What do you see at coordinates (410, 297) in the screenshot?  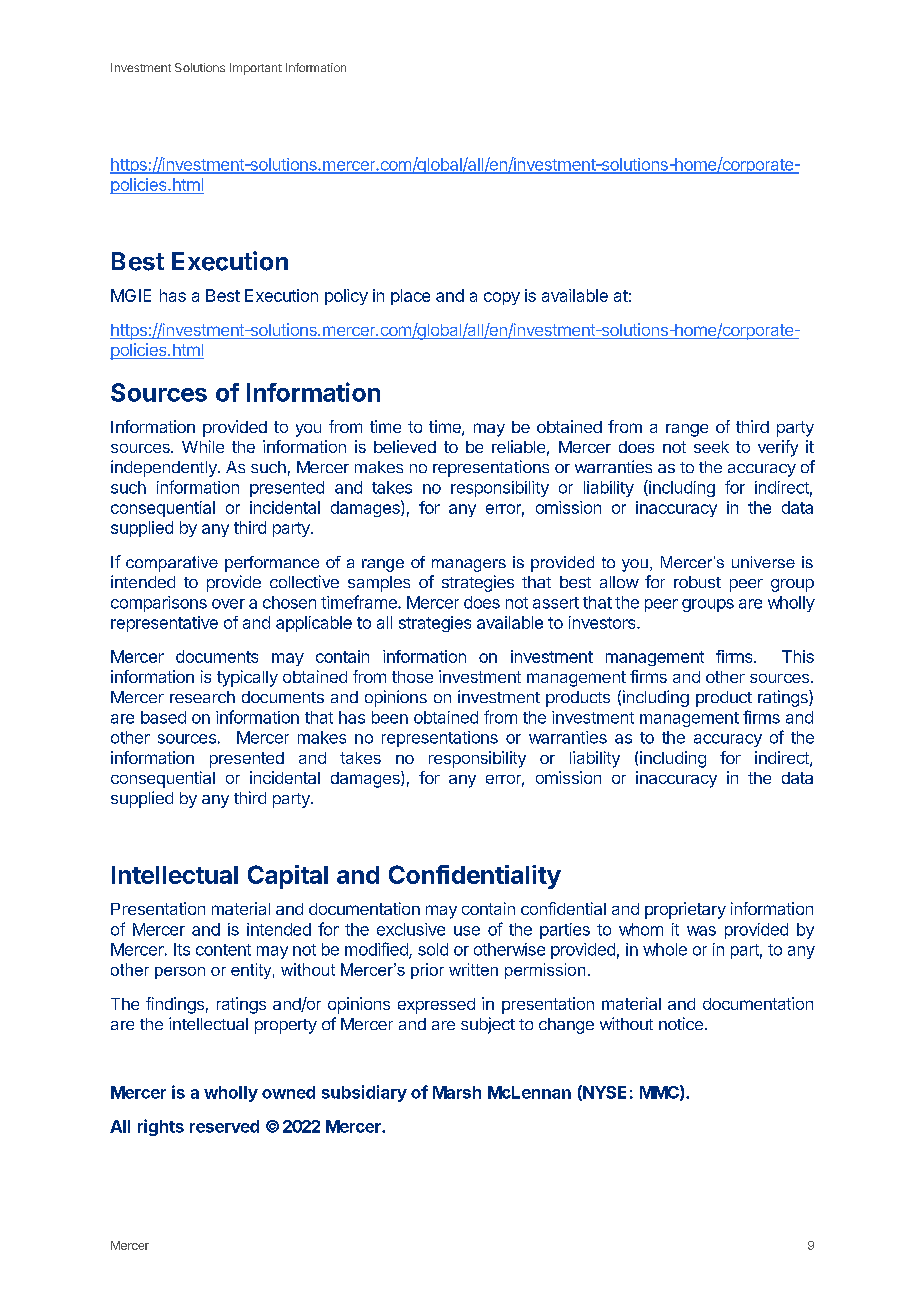 I see `place` at bounding box center [410, 297].
